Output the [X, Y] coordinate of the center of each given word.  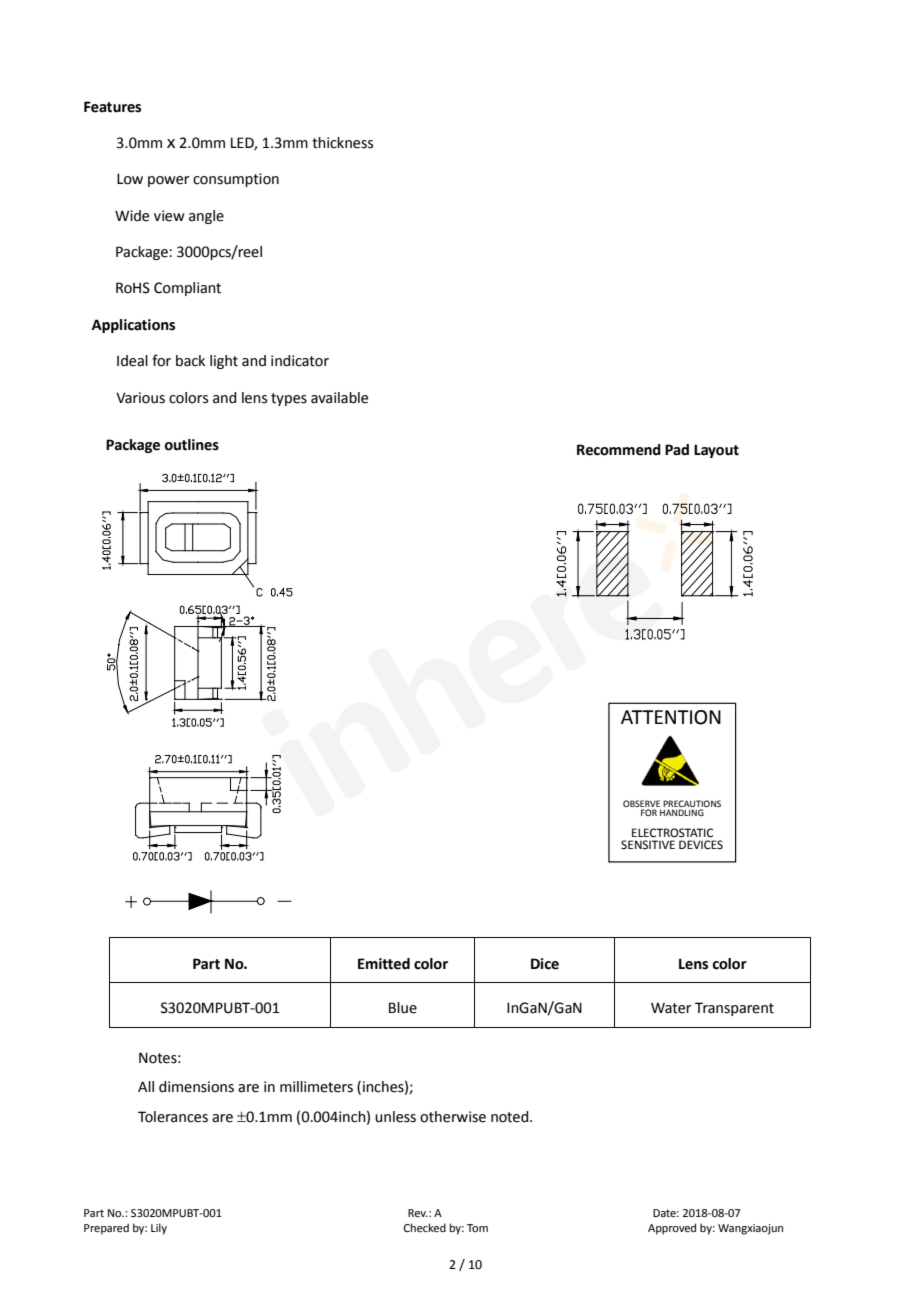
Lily [159, 1229]
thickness [342, 143]
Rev [418, 1213]
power [168, 181]
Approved [672, 1229]
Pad [677, 450]
